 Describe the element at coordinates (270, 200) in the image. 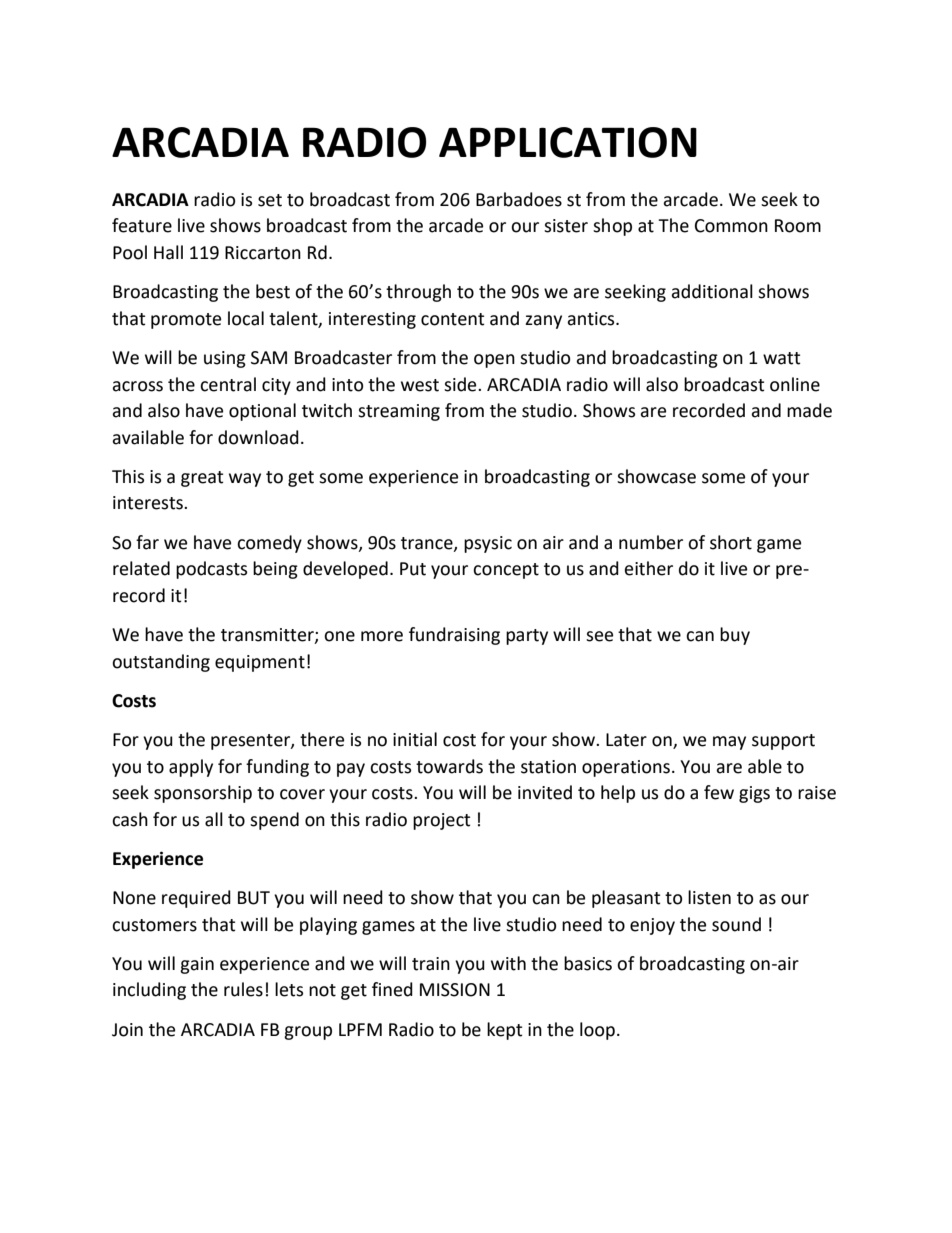

I see `set` at that location.
